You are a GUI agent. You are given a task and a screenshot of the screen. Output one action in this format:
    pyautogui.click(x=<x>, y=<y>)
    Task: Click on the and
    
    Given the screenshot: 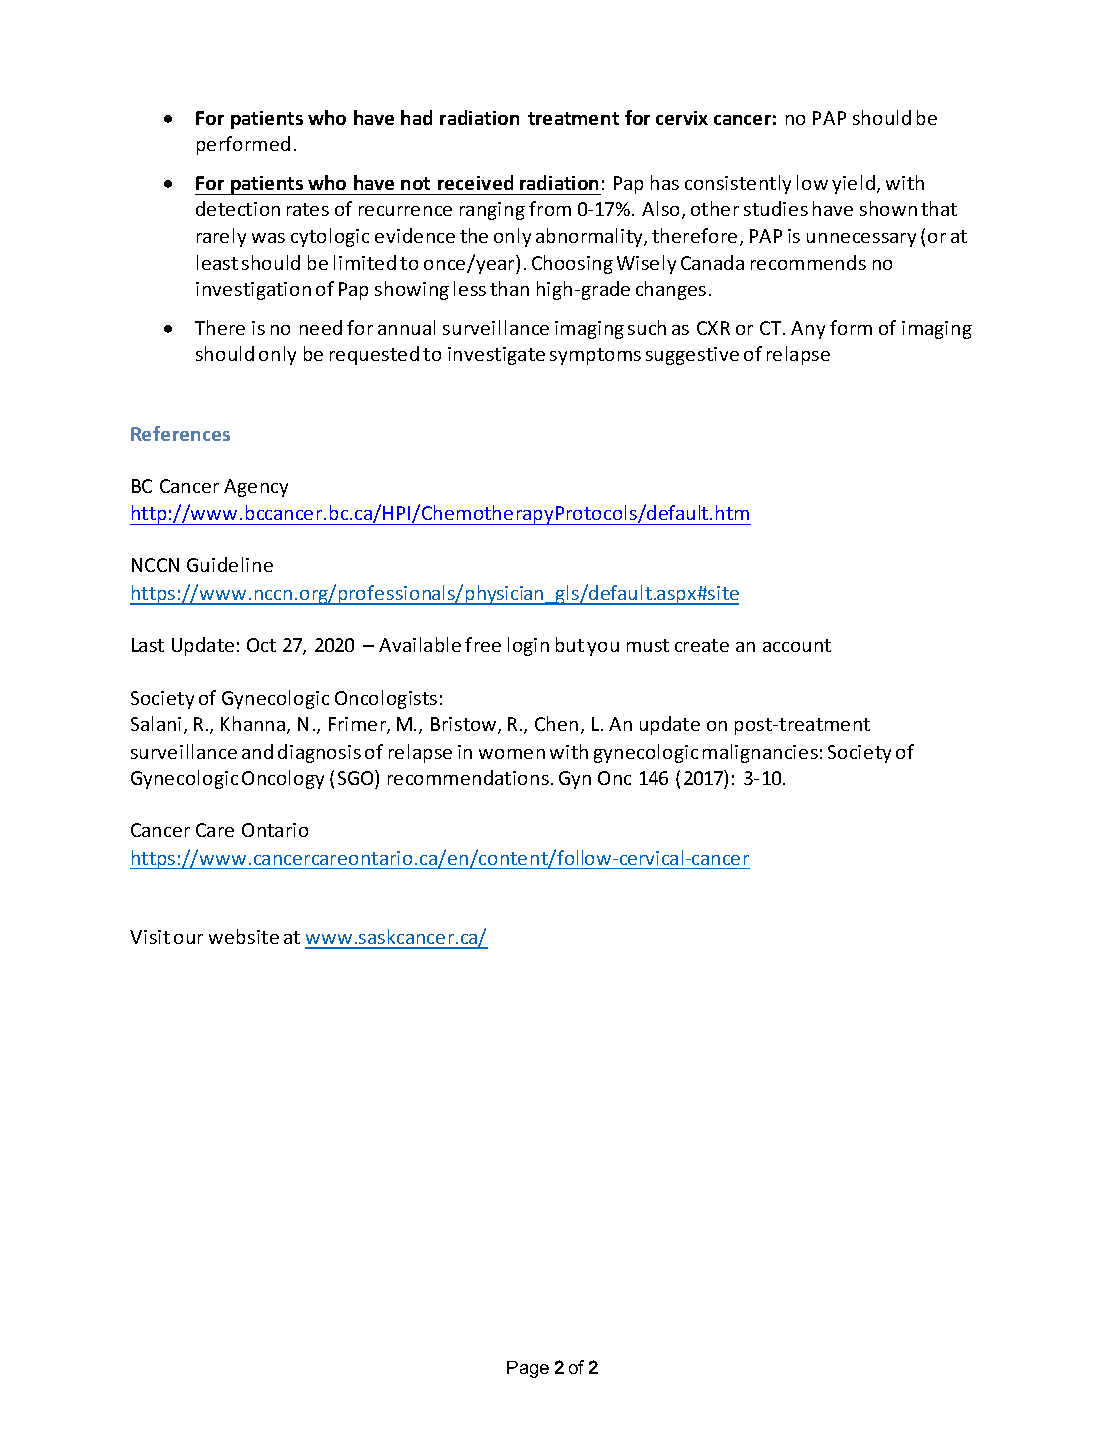 What is the action you would take?
    pyautogui.click(x=257, y=751)
